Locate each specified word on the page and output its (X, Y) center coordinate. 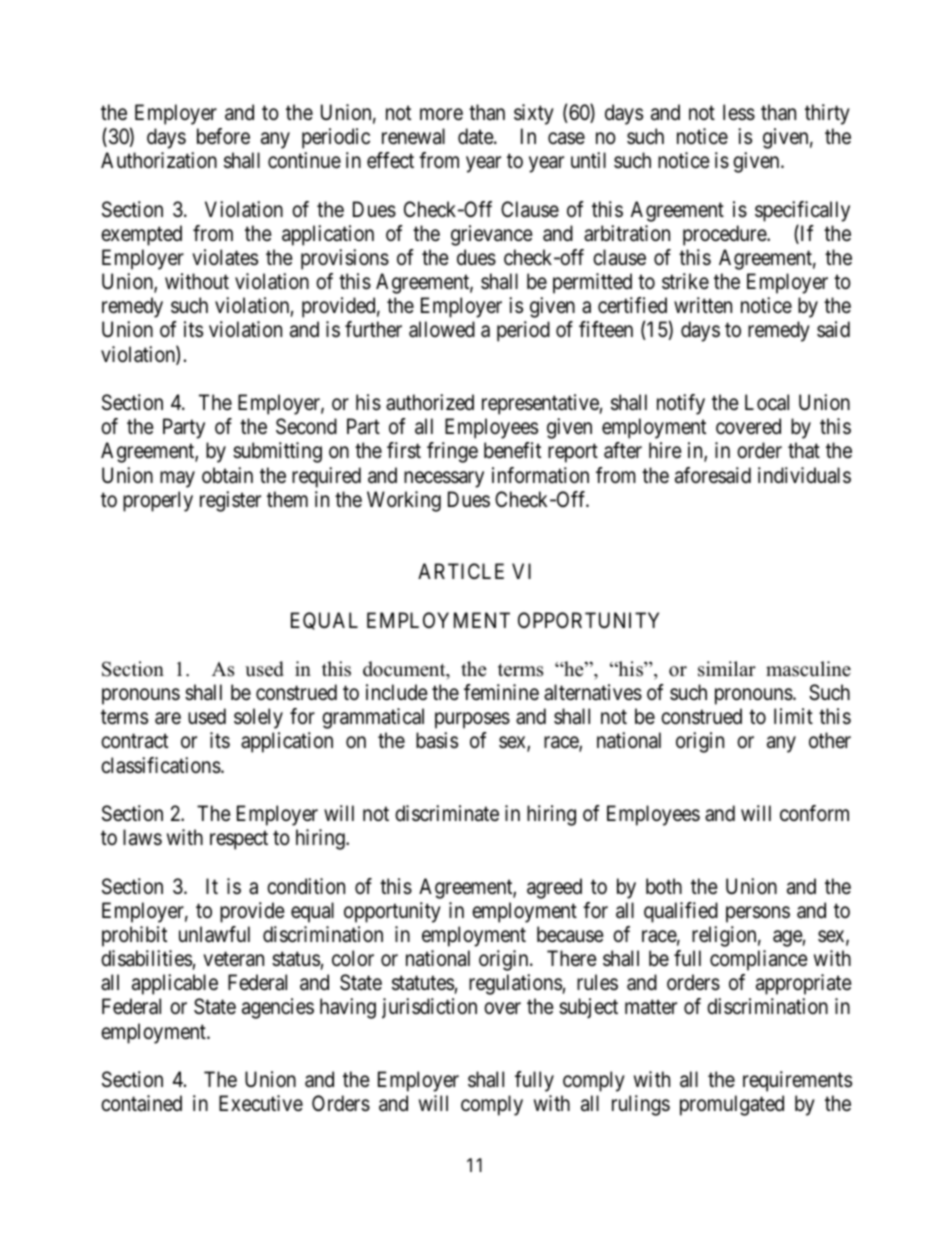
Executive (261, 1103)
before (223, 136)
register (230, 501)
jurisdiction (429, 1008)
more (441, 114)
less (739, 112)
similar (727, 669)
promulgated (732, 1105)
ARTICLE (461, 571)
